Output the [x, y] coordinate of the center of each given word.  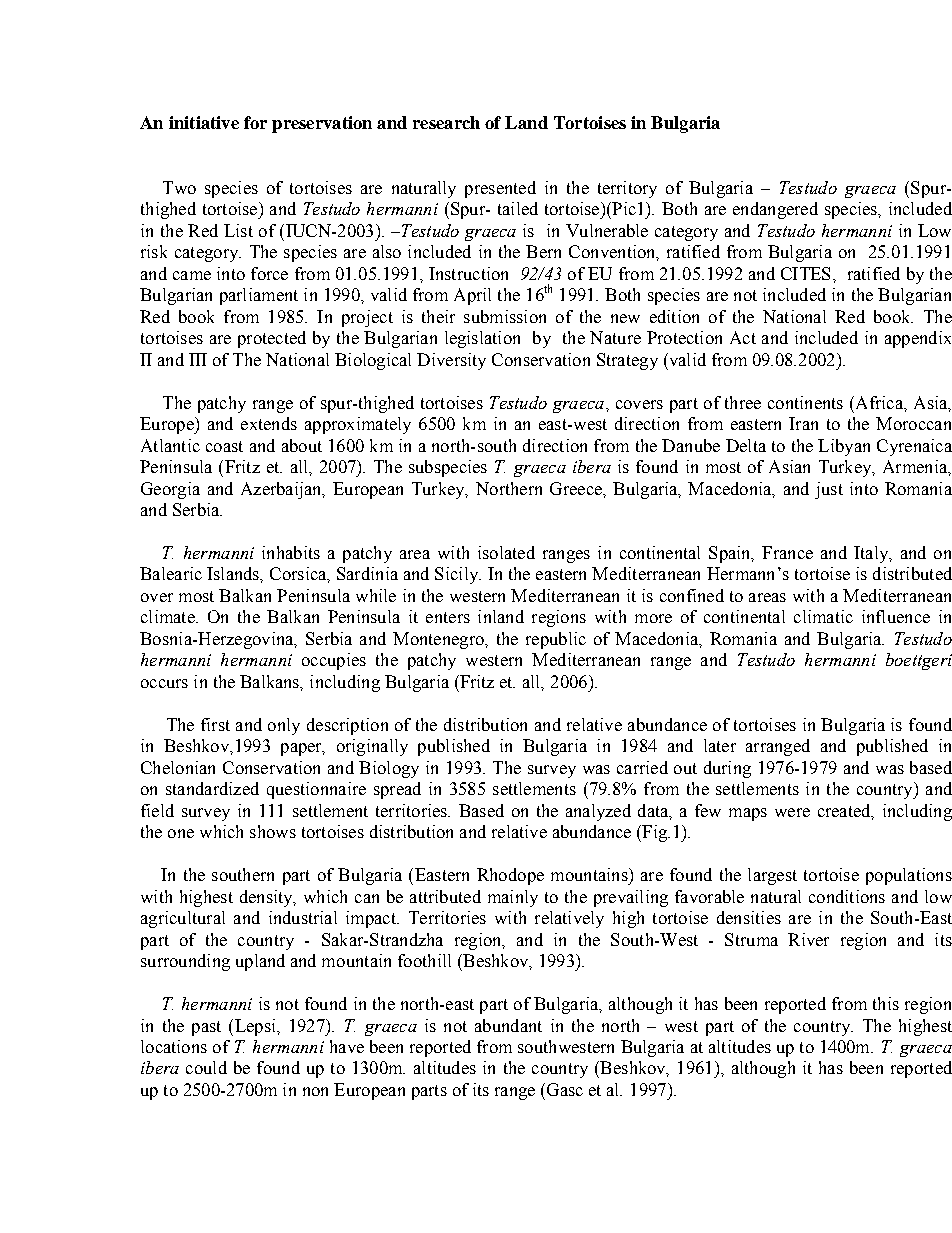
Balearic [171, 573]
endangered [775, 210]
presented [500, 189]
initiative [204, 122]
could [206, 1067]
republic [556, 640]
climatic [823, 616]
